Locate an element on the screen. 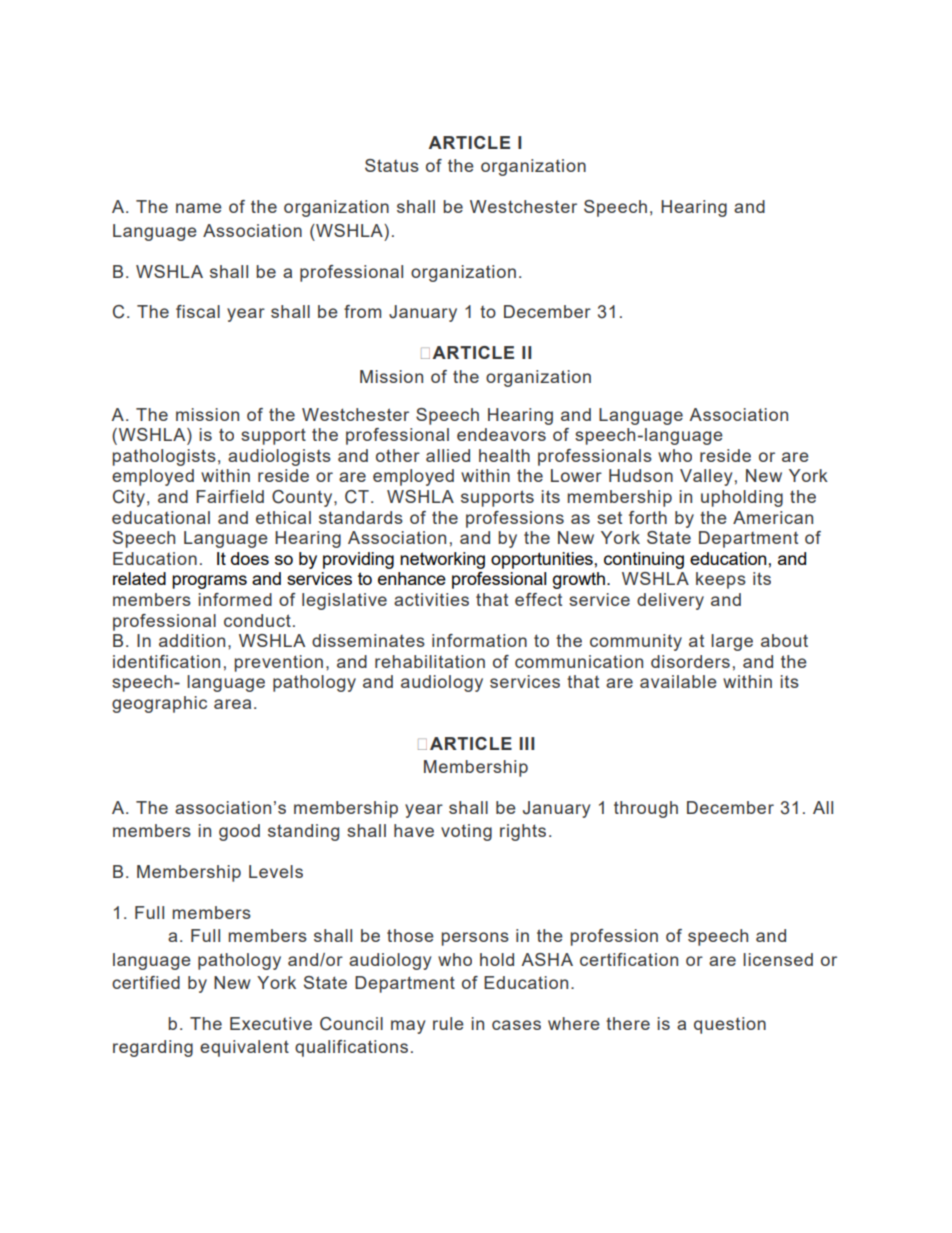 The image size is (952, 1233). III is located at coordinates (527, 743).
